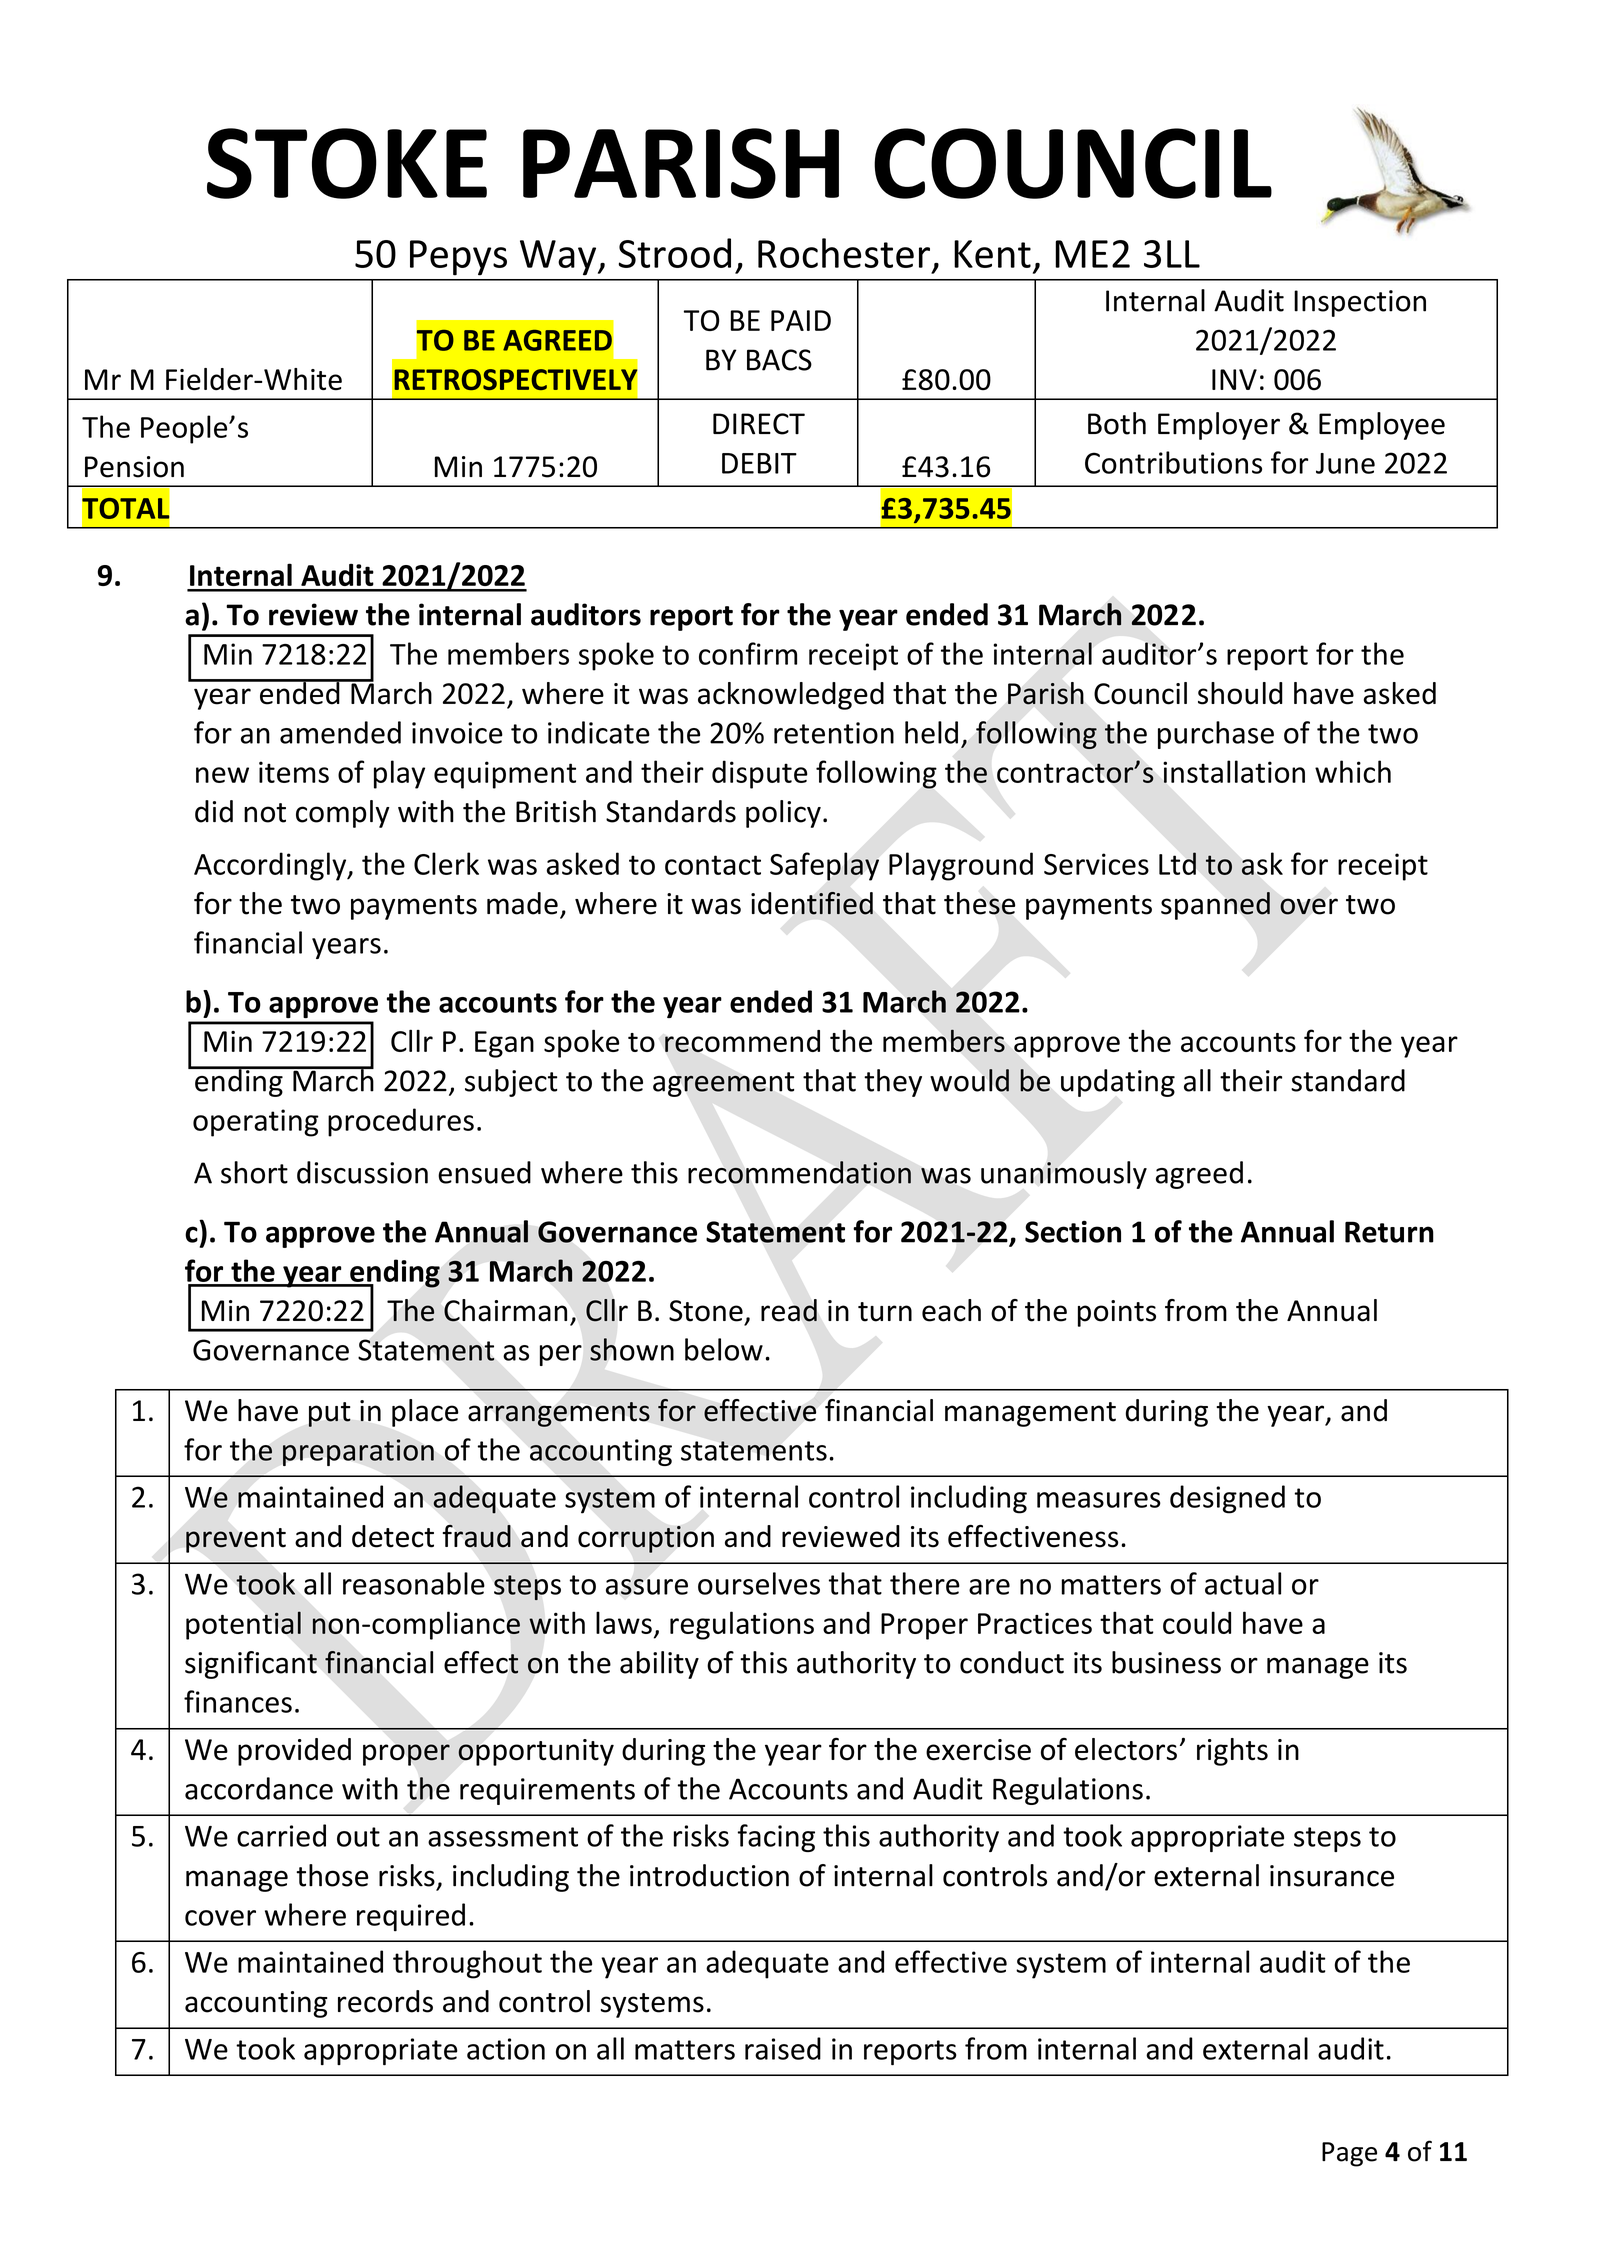  What do you see at coordinates (1177, 863) in the screenshot?
I see `Ltd` at bounding box center [1177, 863].
